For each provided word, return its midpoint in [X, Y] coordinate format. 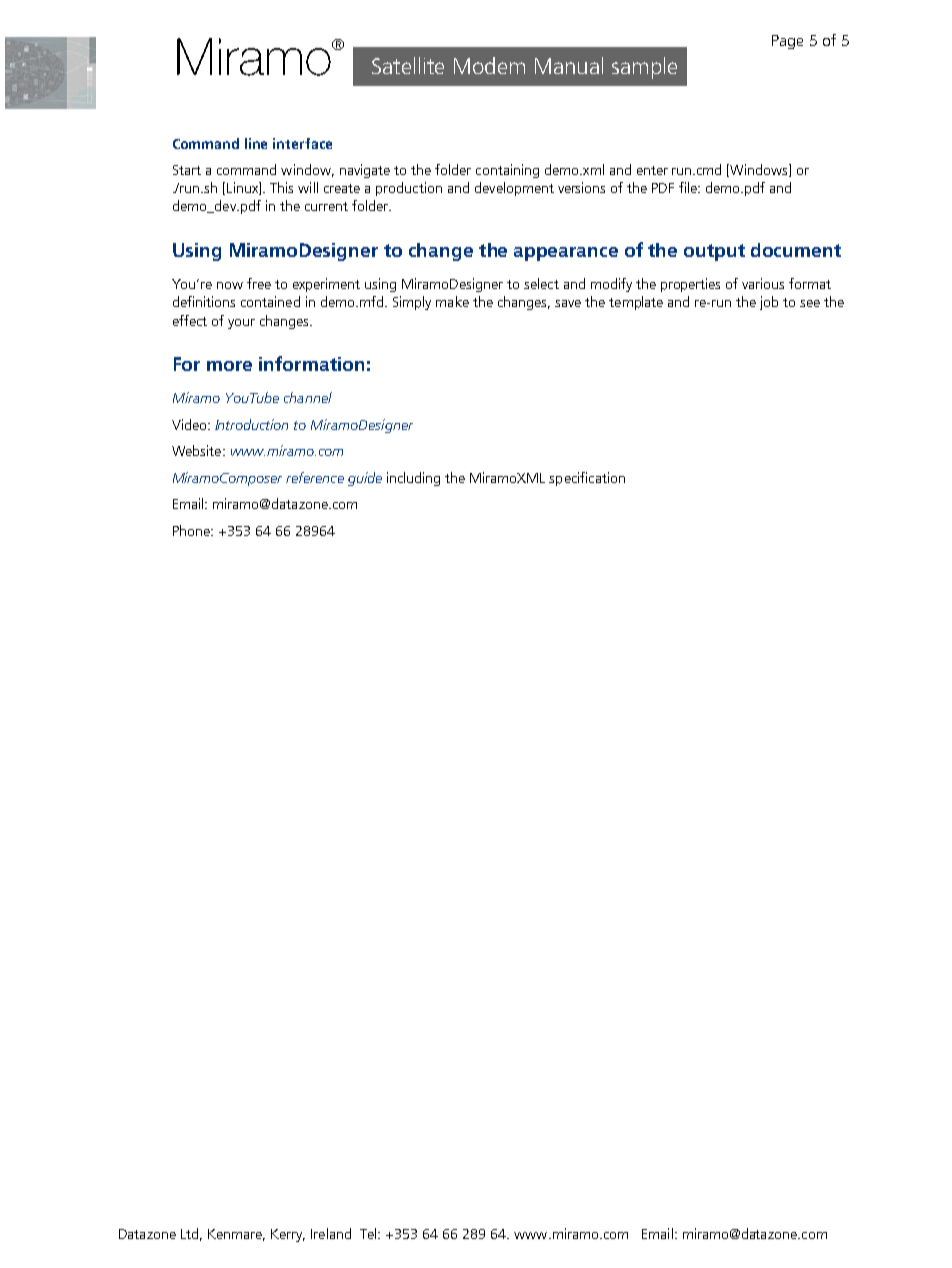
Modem [489, 65]
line [256, 143]
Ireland [331, 1233]
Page [787, 42]
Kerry [288, 1235]
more [229, 366]
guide [365, 479]
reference [315, 477]
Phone [192, 530]
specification [587, 479]
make [452, 301]
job [769, 303]
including [413, 479]
